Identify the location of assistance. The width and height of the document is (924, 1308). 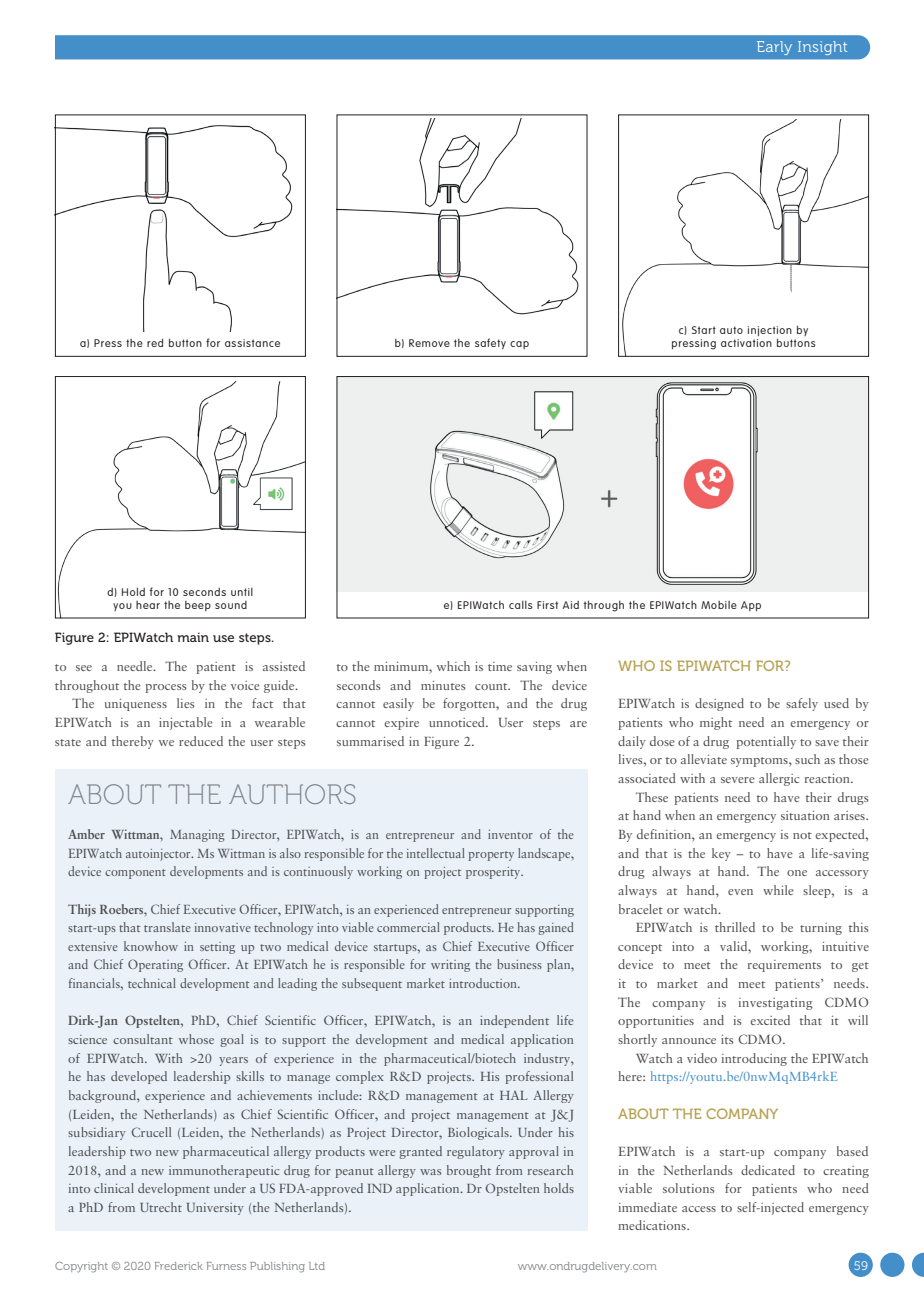
(252, 343).
